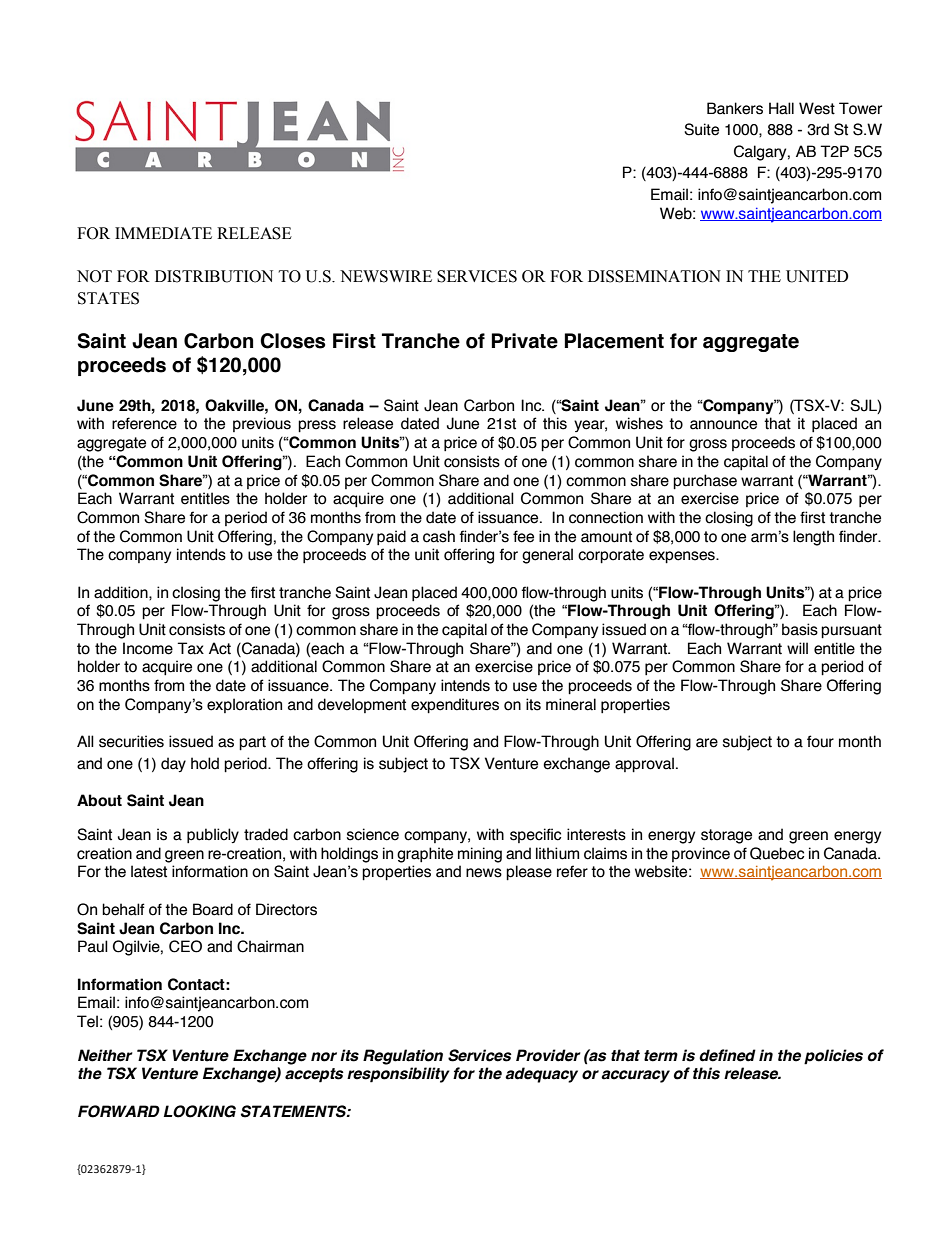 The width and height of the screenshot is (952, 1233). Describe the element at coordinates (701, 129) in the screenshot. I see `Suite` at that location.
